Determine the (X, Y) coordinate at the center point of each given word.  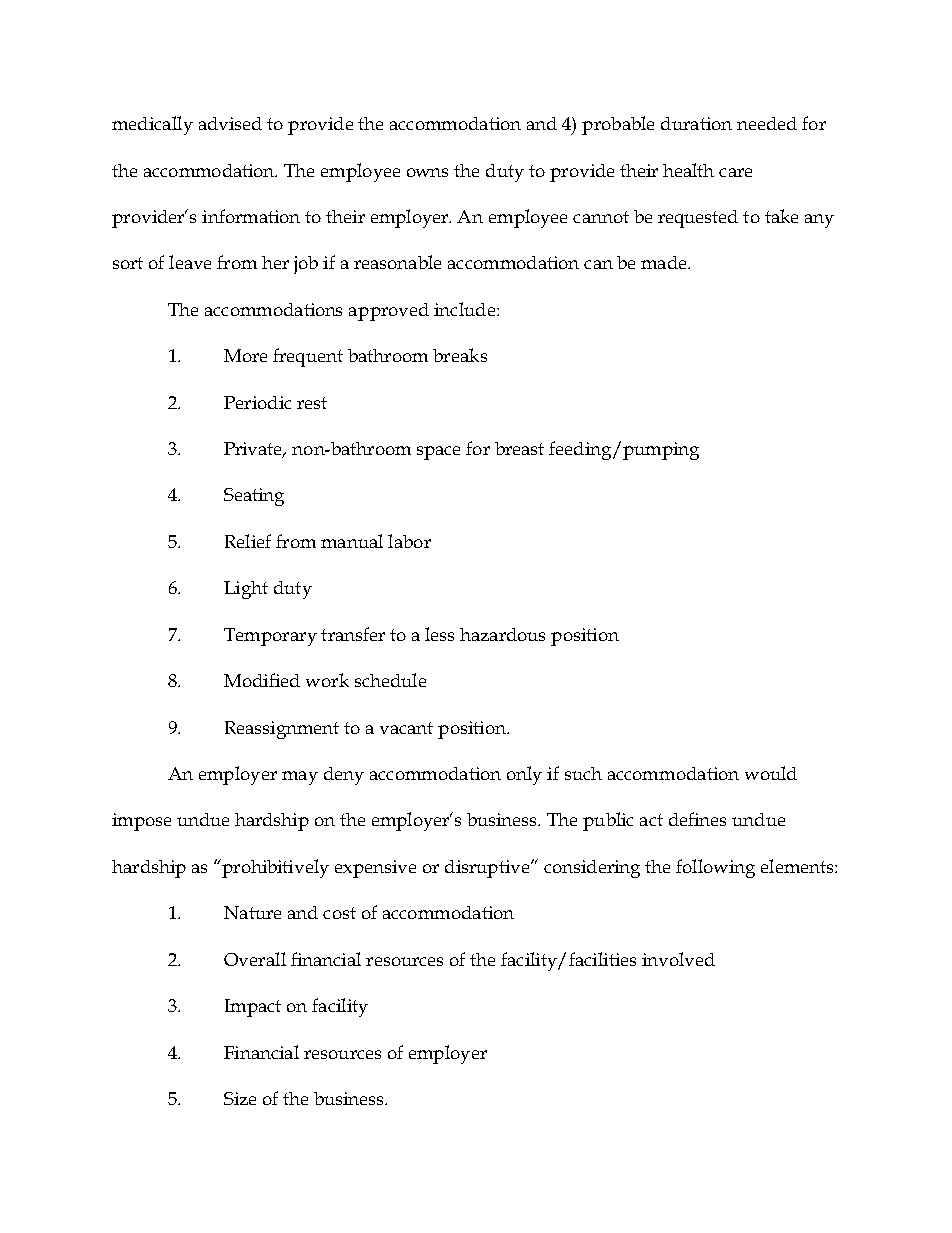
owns (427, 172)
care (735, 172)
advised (230, 123)
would (771, 773)
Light (246, 590)
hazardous (502, 634)
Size (240, 1098)
